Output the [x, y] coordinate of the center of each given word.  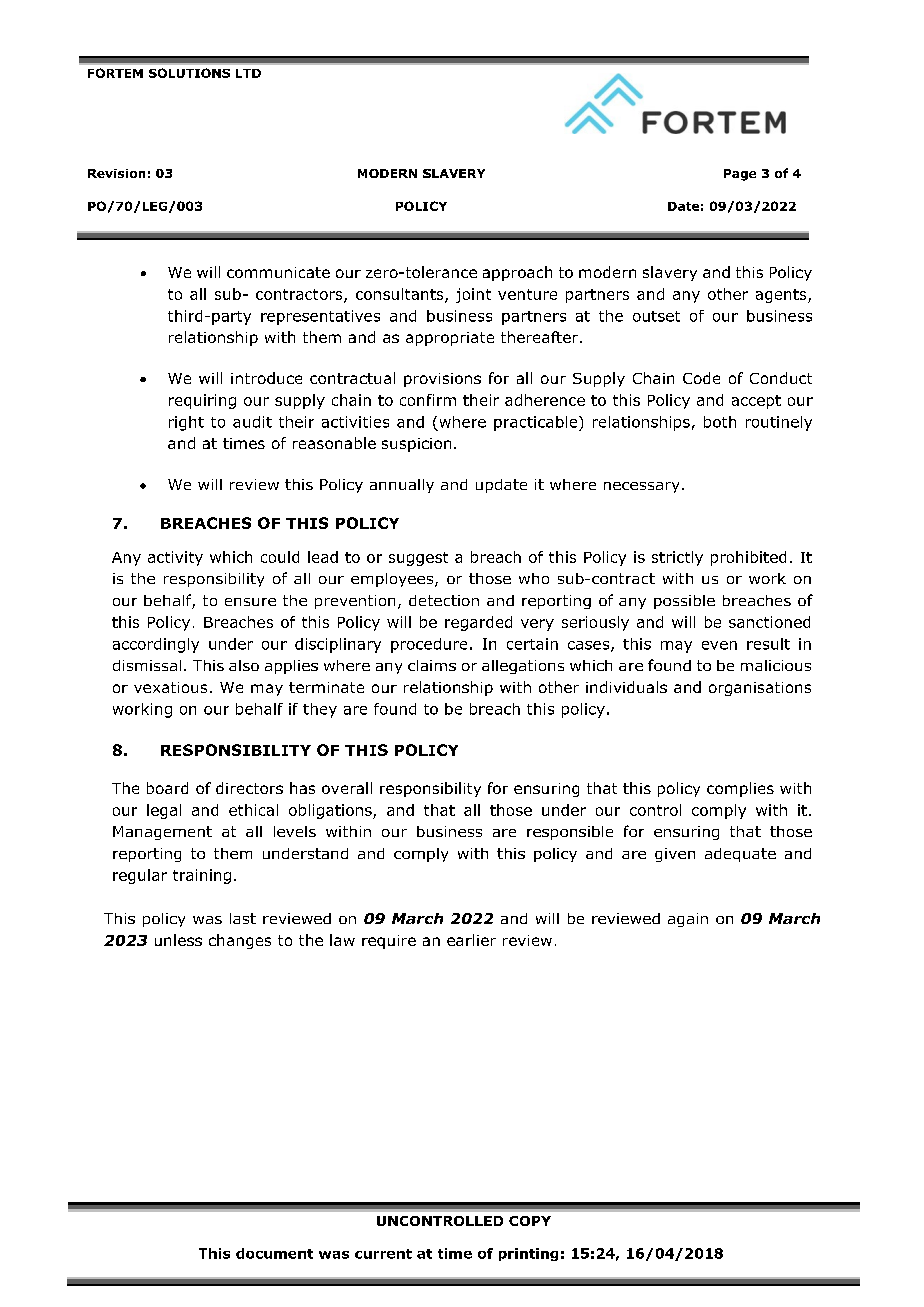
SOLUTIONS [189, 73]
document [274, 1253]
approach [517, 273]
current [383, 1254]
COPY [530, 1221]
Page [740, 175]
